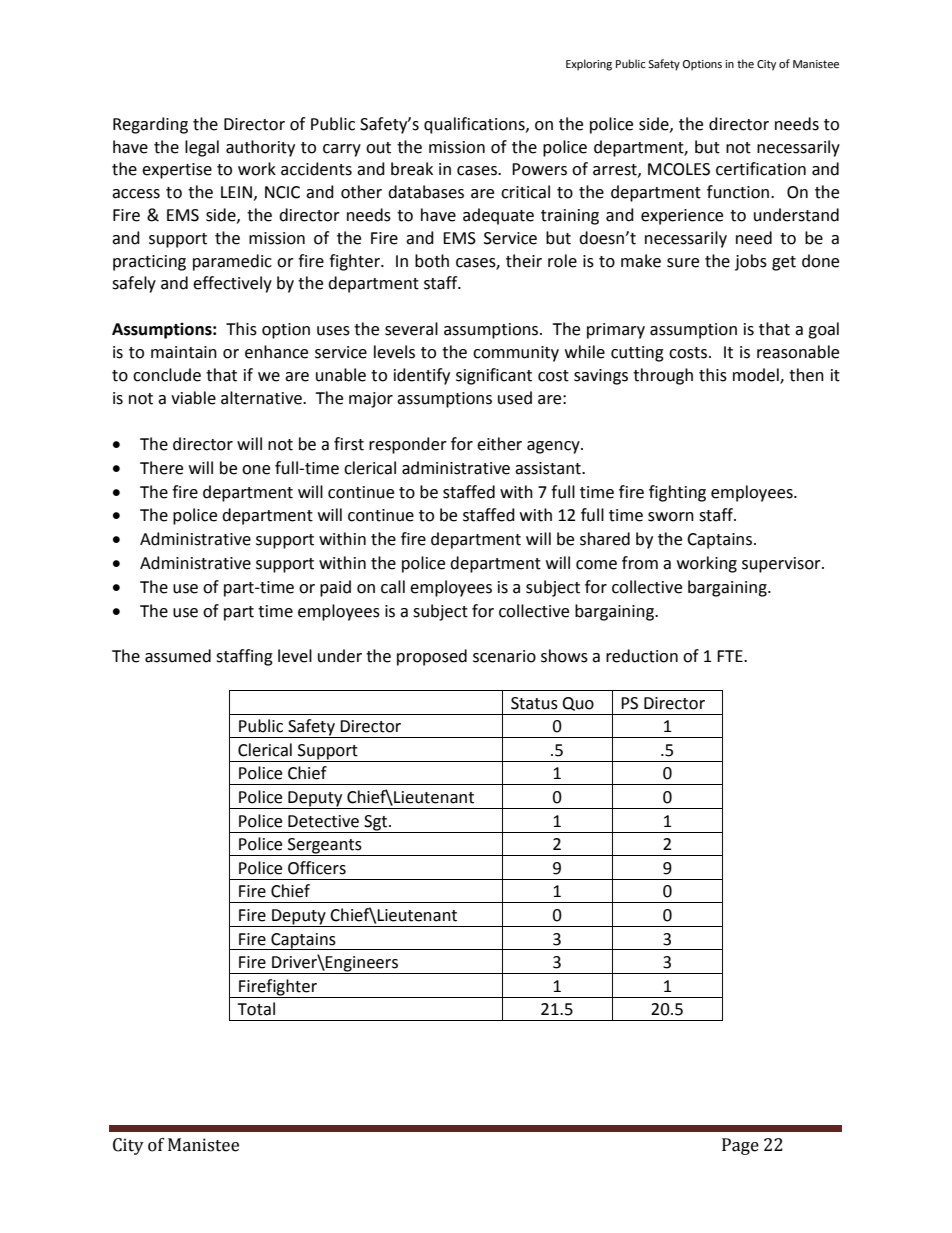 This screenshot has width=952, height=1233. What do you see at coordinates (761, 169) in the screenshot?
I see `certification` at bounding box center [761, 169].
